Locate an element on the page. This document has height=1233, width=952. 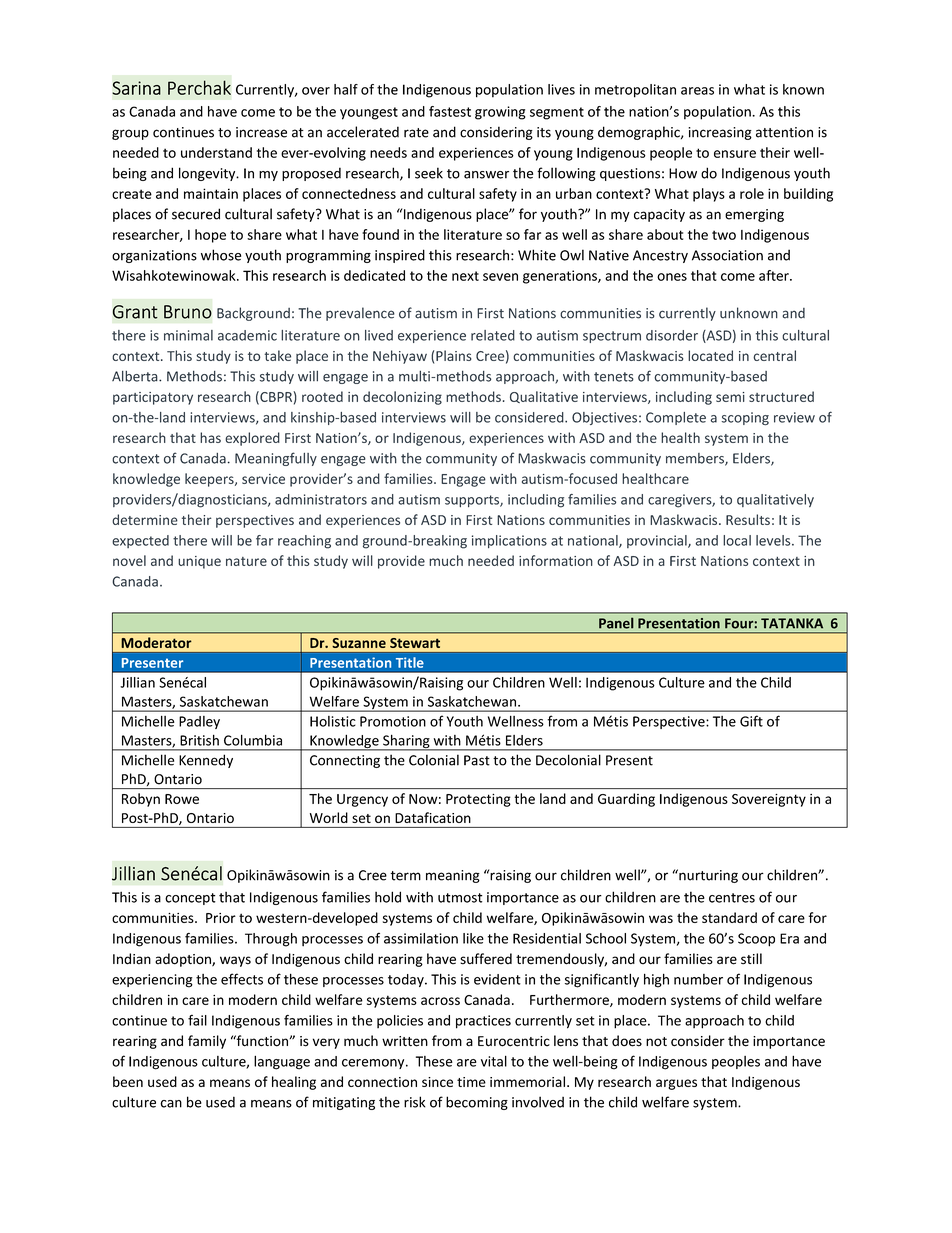
family is located at coordinates (207, 1042).
